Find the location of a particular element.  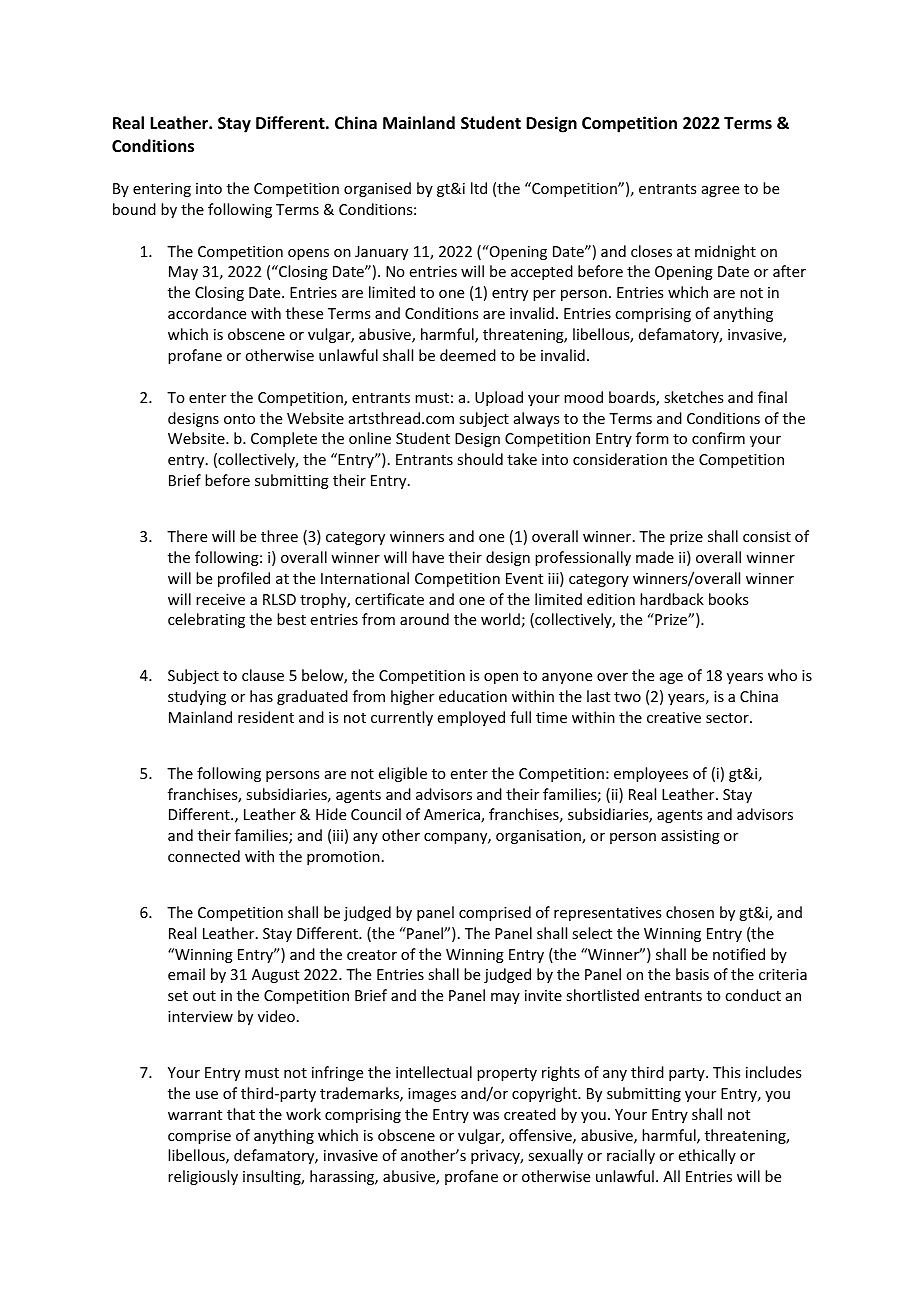

resident is located at coordinates (266, 717).
